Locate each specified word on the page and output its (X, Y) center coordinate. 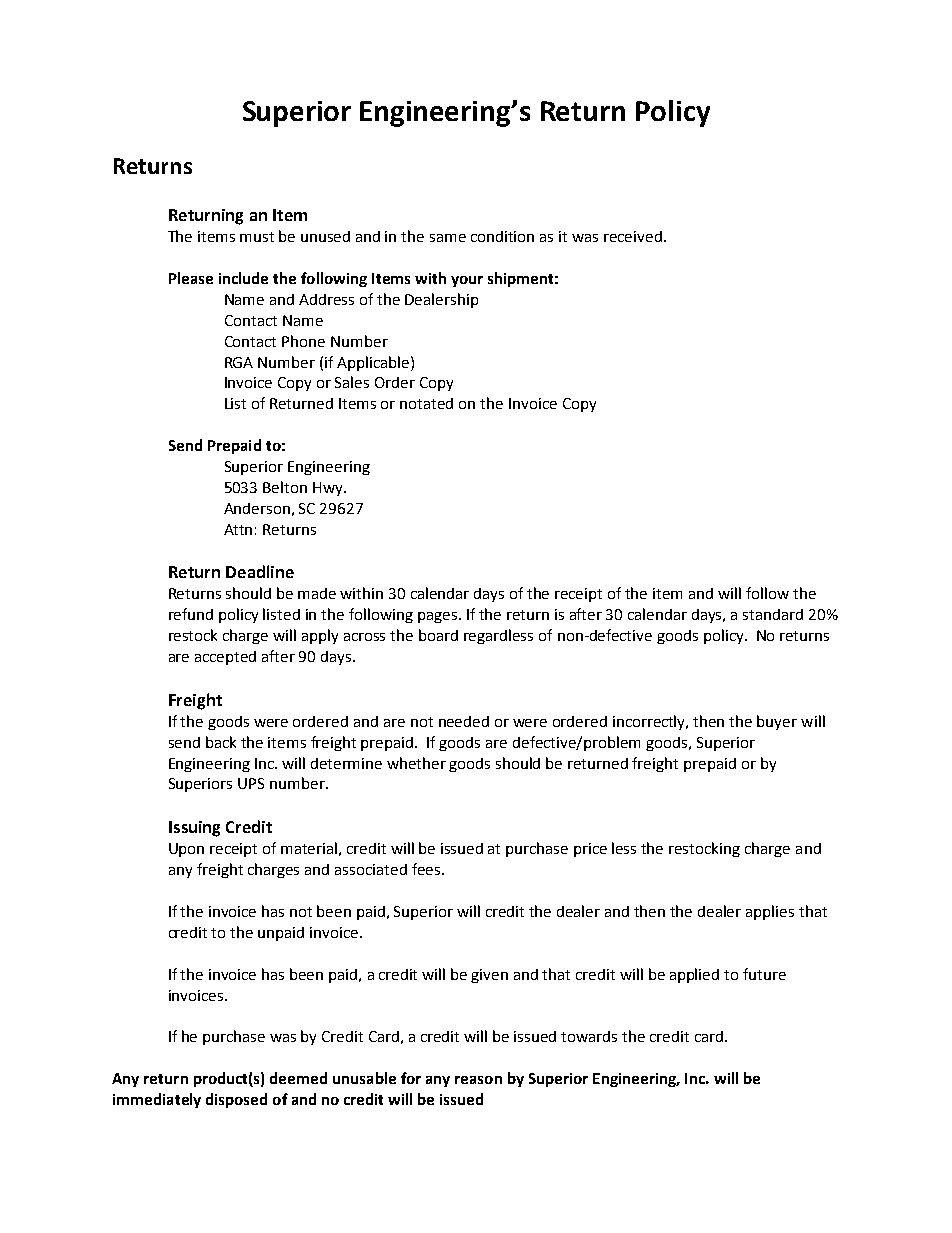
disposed (236, 1100)
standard (773, 614)
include (243, 278)
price (590, 850)
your (467, 281)
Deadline (260, 571)
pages (437, 617)
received (633, 236)
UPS (251, 783)
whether (416, 763)
